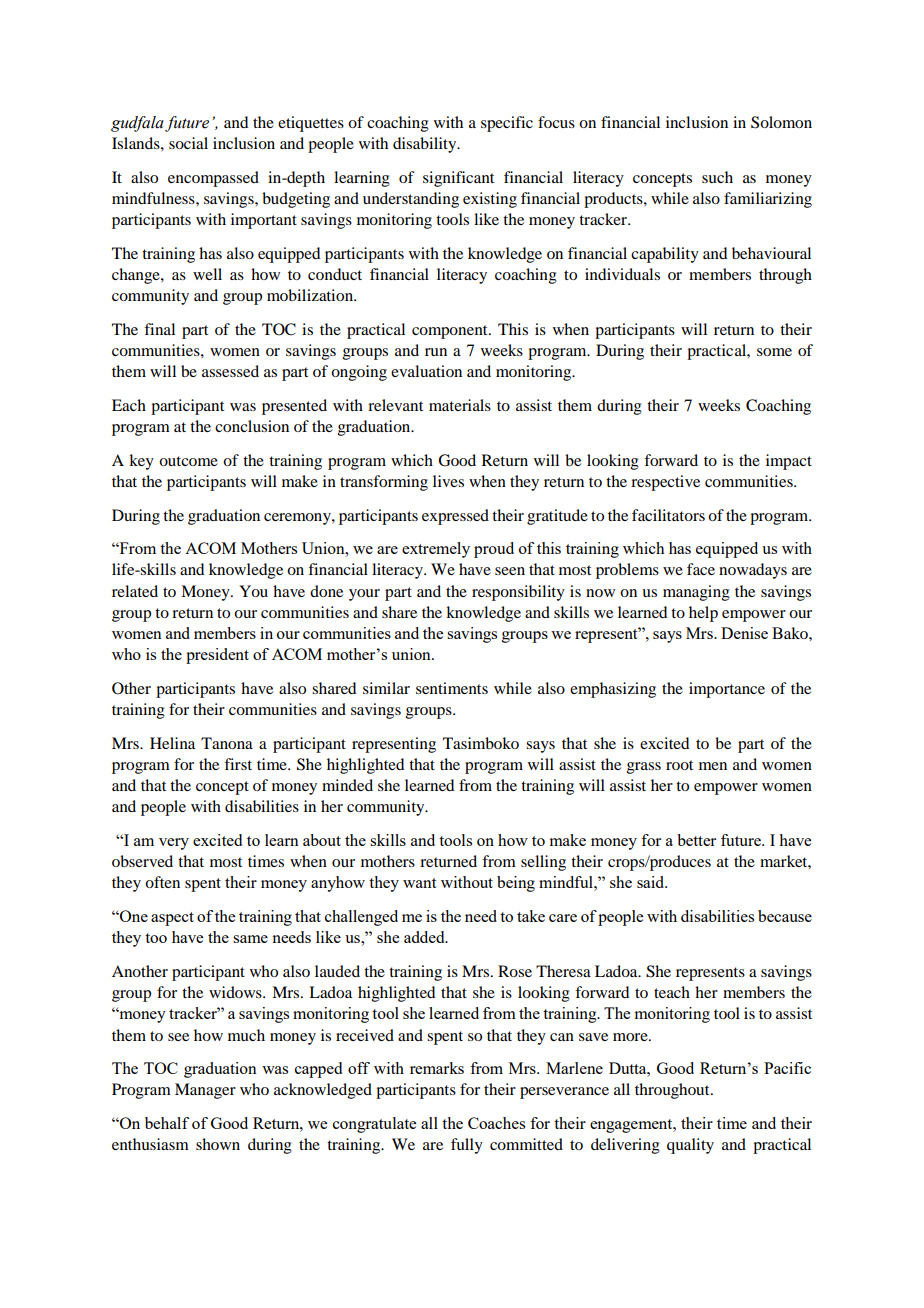 The width and height of the page is (924, 1308). Describe the element at coordinates (717, 177) in the page. I see `such` at that location.
